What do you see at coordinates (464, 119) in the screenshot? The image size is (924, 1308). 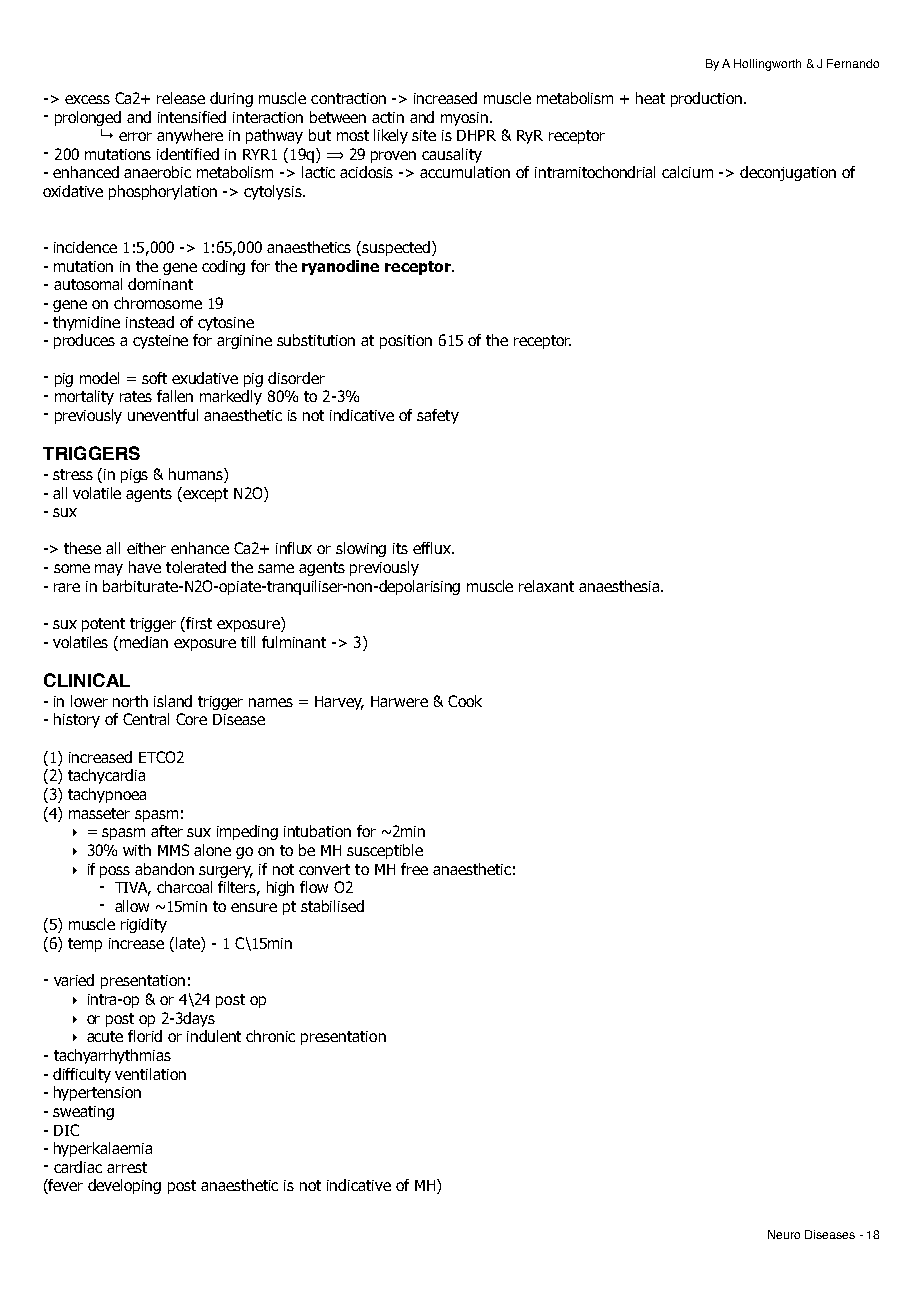 I see `myosin` at bounding box center [464, 119].
